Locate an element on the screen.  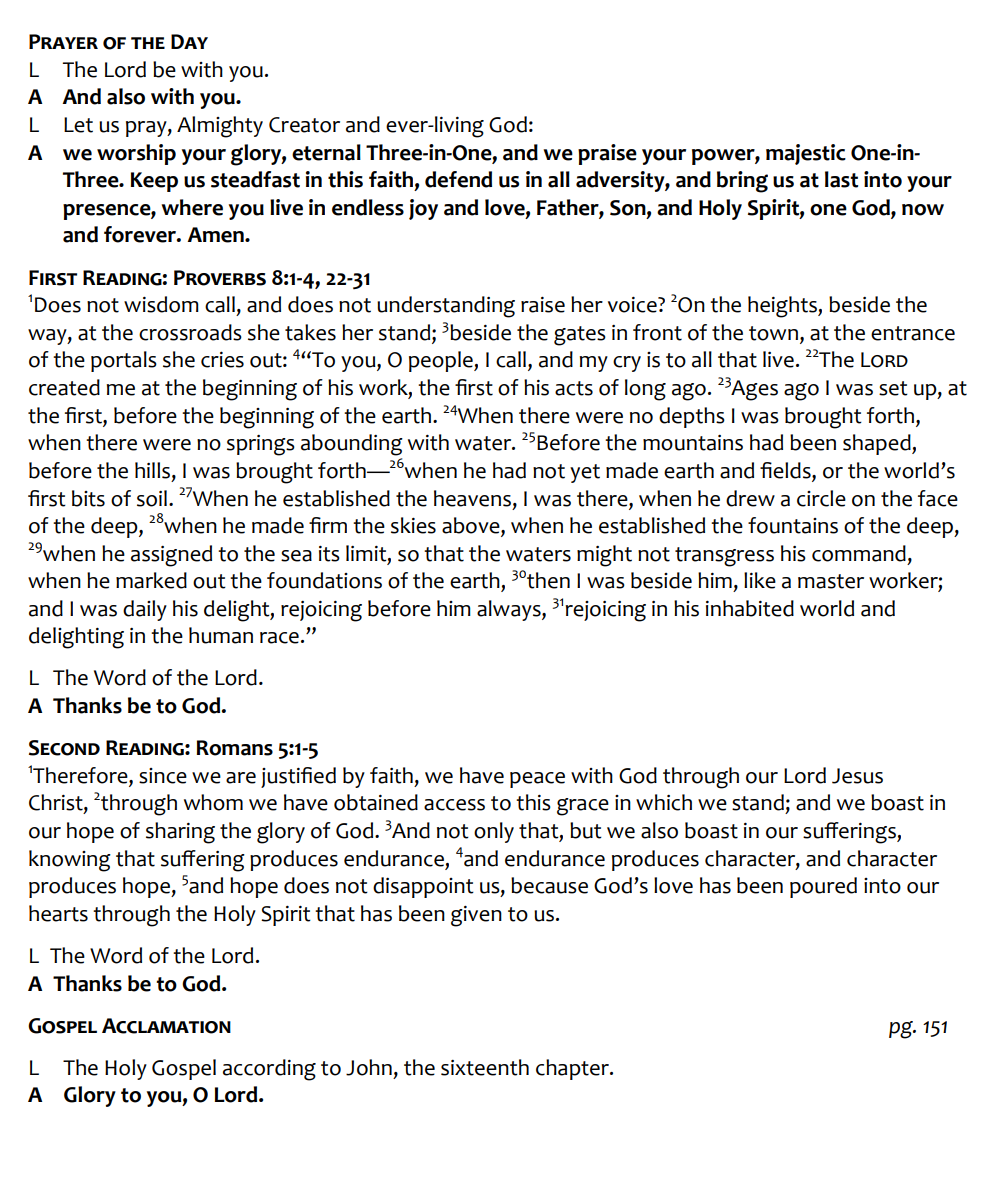
Romans is located at coordinates (235, 748).
